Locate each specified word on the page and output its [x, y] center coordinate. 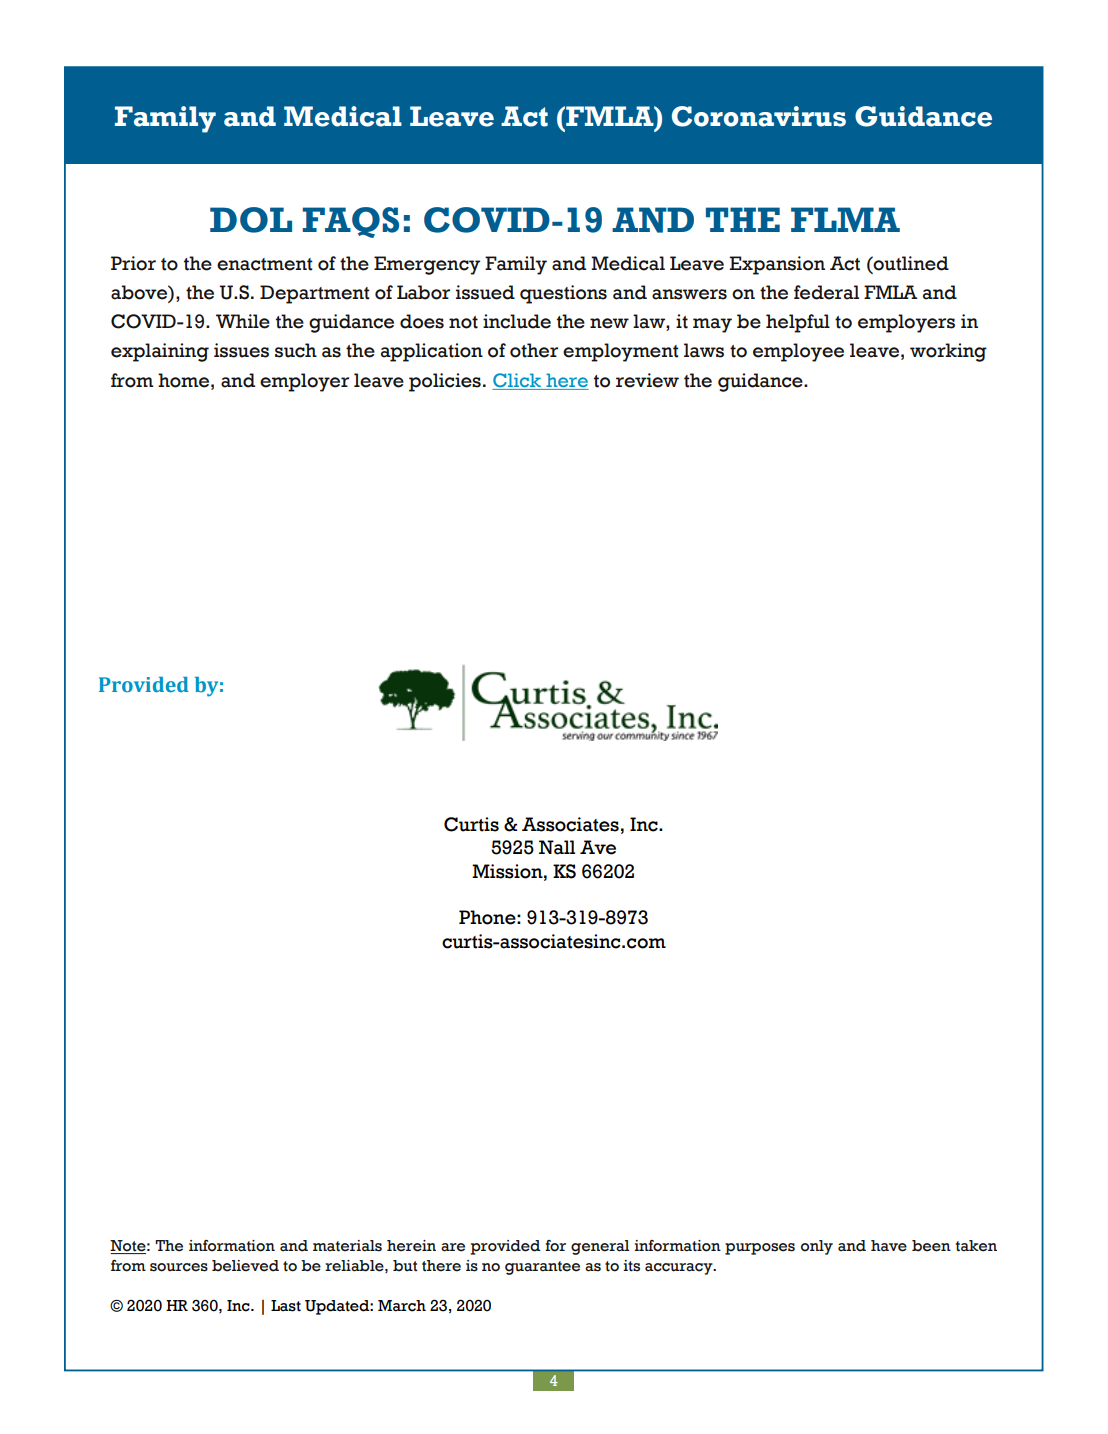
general [600, 1247]
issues [241, 350]
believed [245, 1266]
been [931, 1246]
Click [517, 380]
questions [563, 294]
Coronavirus [759, 116]
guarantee [542, 1268]
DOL [251, 220]
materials [347, 1246]
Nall [557, 847]
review [647, 380]
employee [798, 352]
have [889, 1246]
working [948, 352]
